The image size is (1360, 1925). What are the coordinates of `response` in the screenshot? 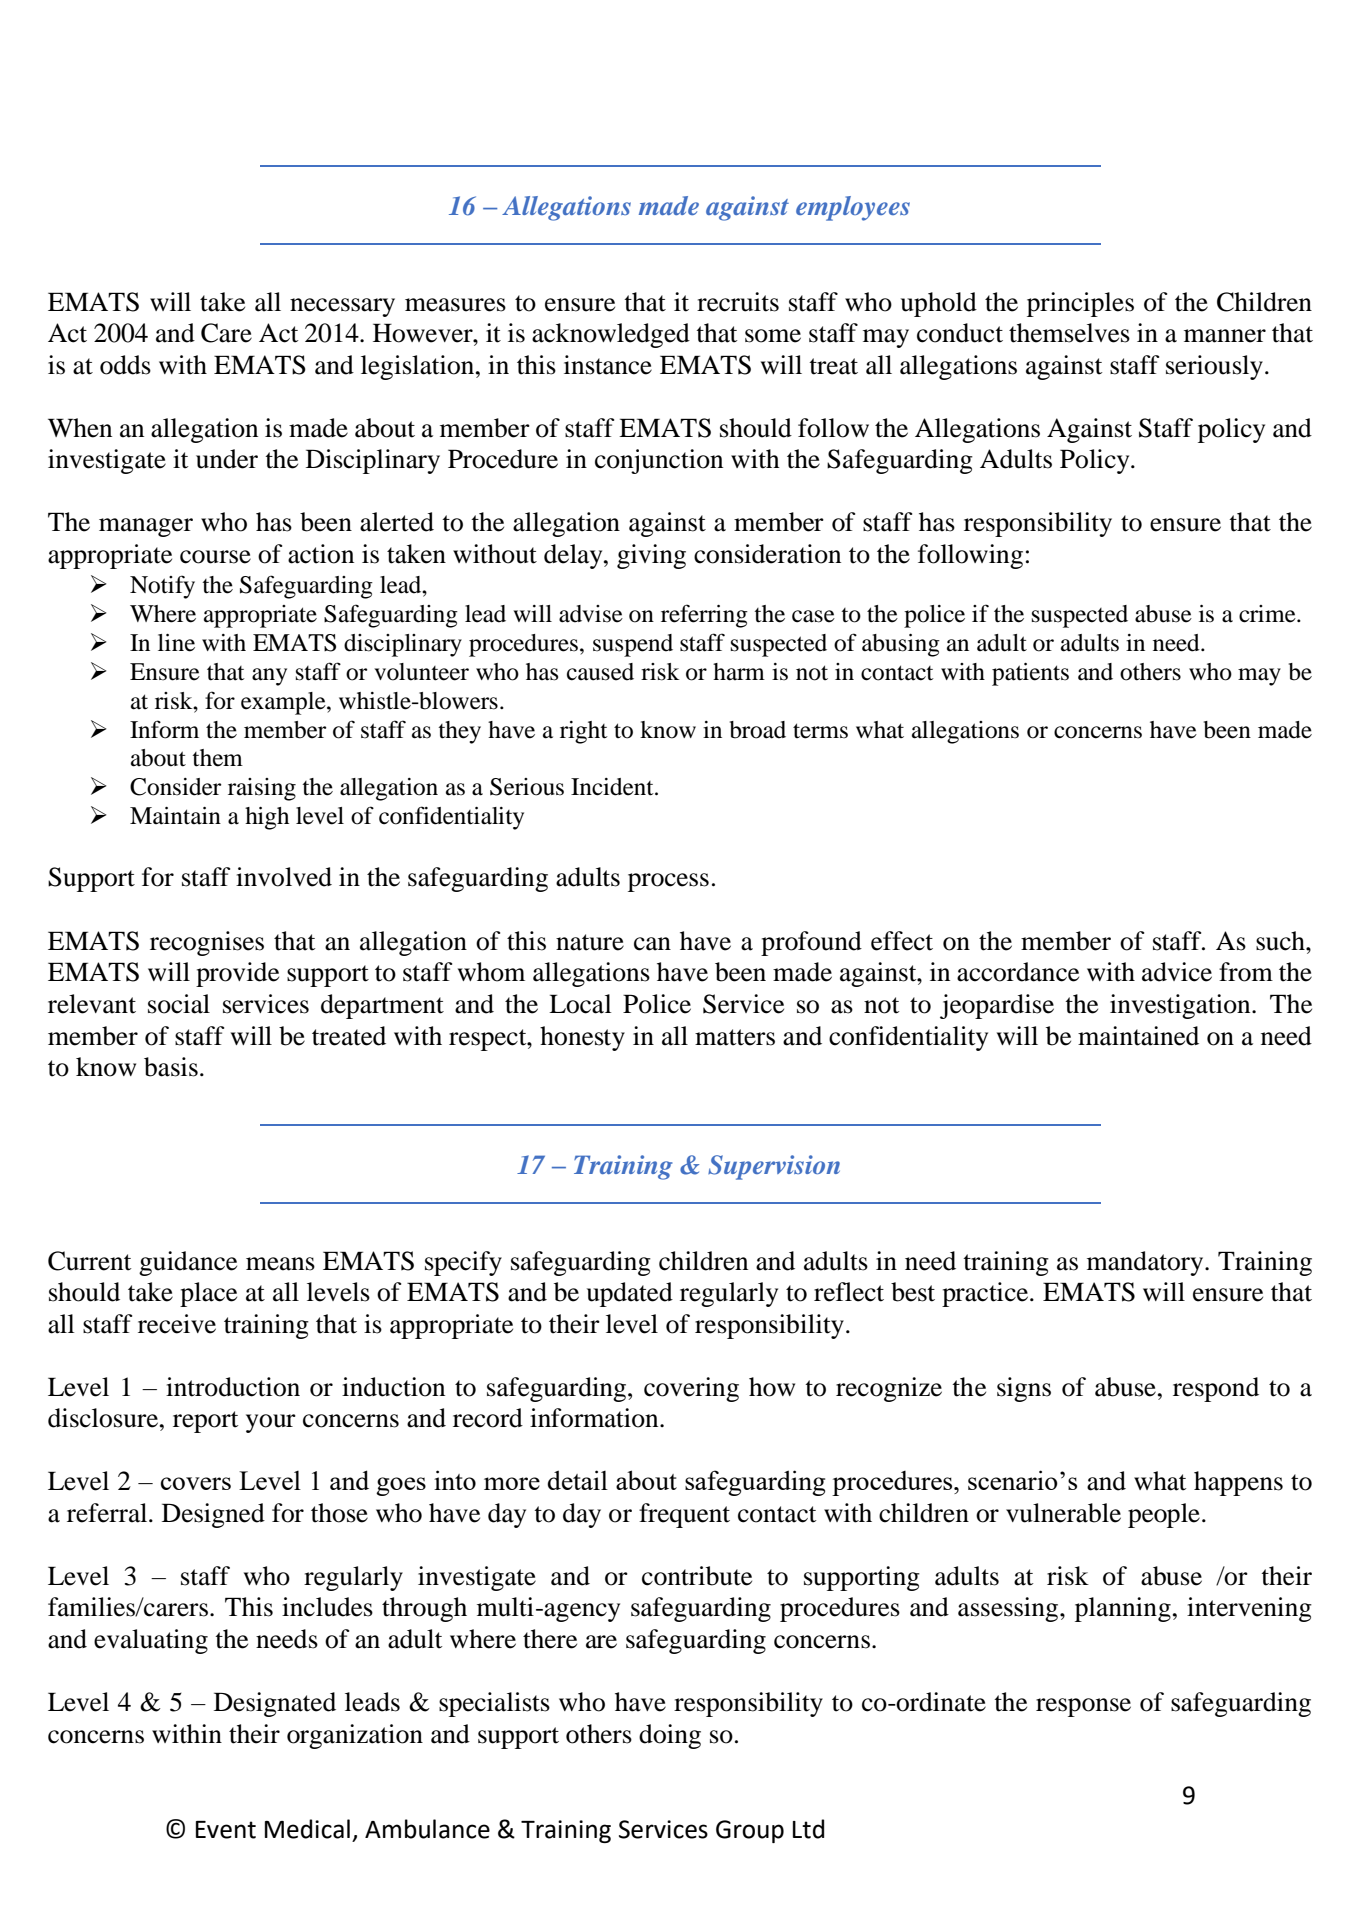 It's located at (1083, 1707).
